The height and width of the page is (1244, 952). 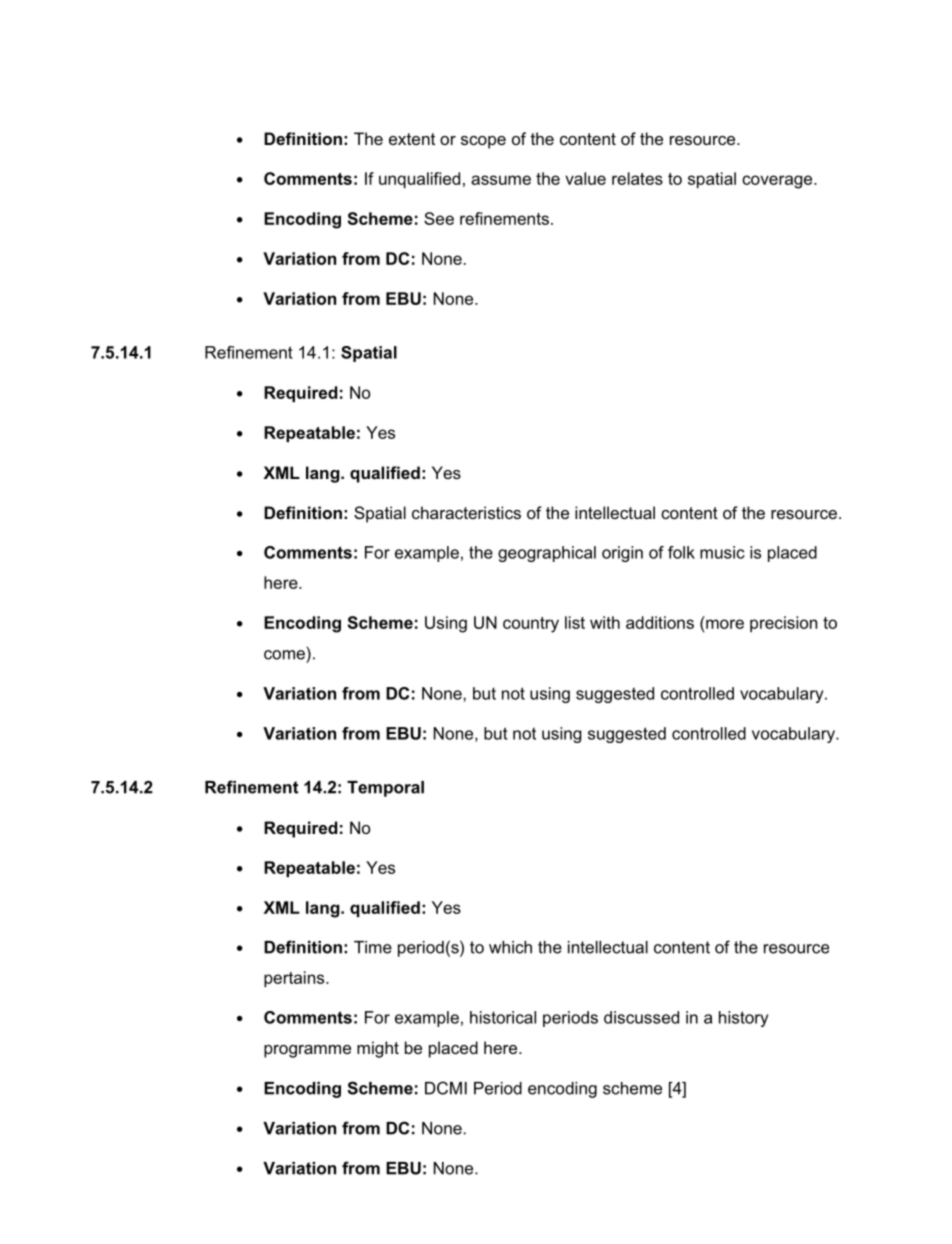 What do you see at coordinates (385, 789) in the page?
I see `Temporal` at bounding box center [385, 789].
